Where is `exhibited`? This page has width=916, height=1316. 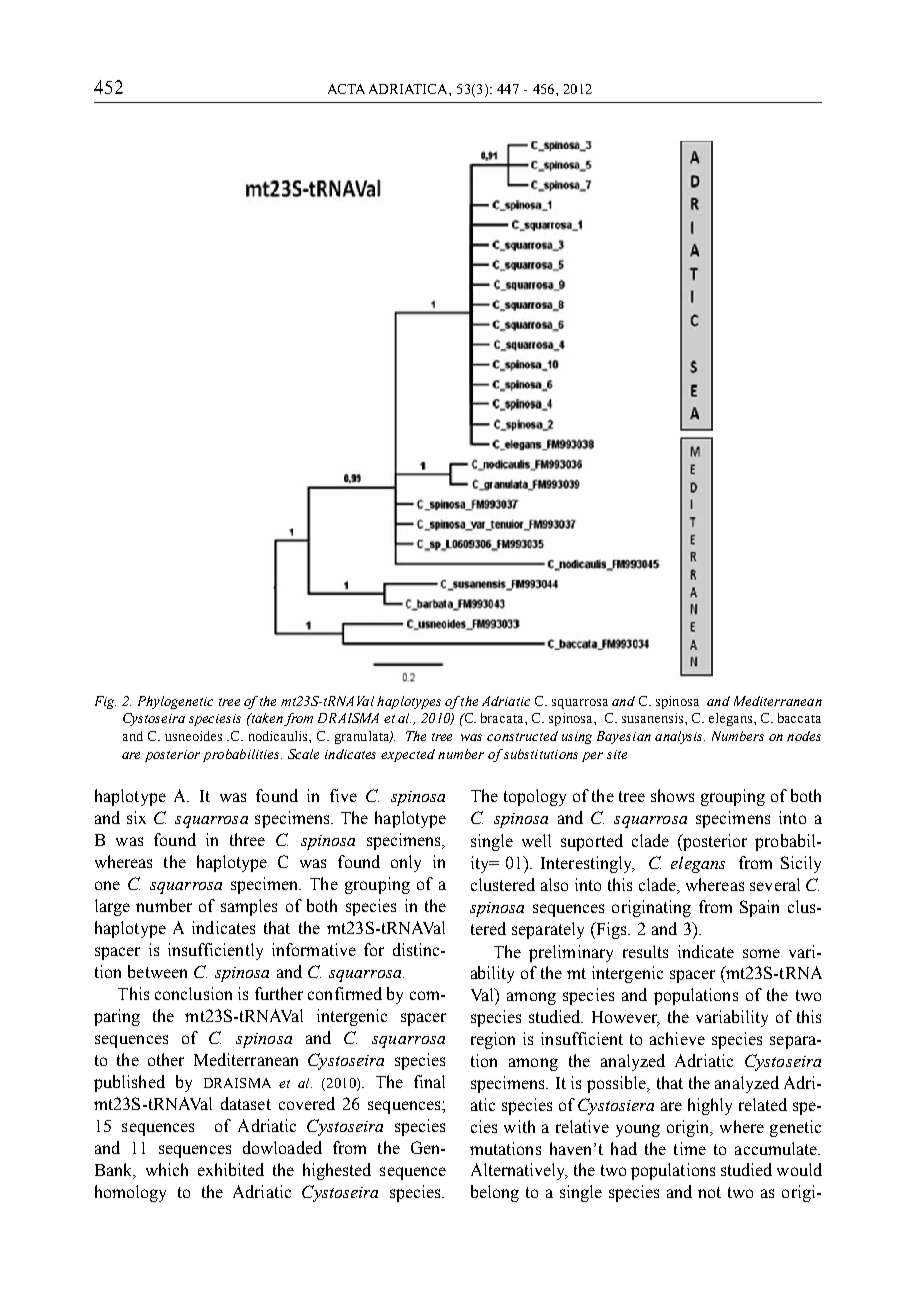 exhibited is located at coordinates (231, 1169).
